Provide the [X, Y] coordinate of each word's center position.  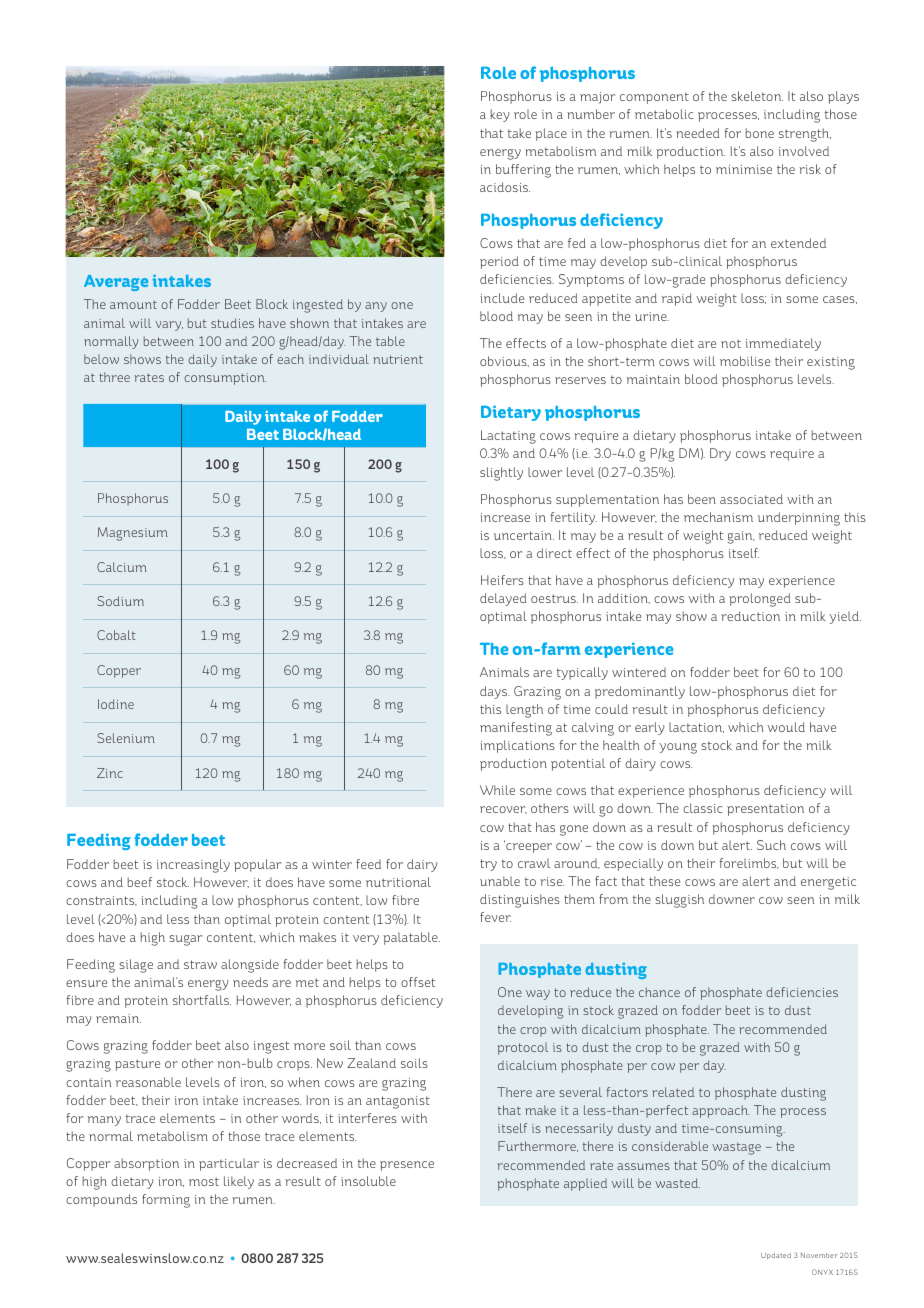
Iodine [116, 704]
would [786, 727]
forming [166, 1201]
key [500, 115]
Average [116, 283]
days [494, 692]
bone [760, 133]
